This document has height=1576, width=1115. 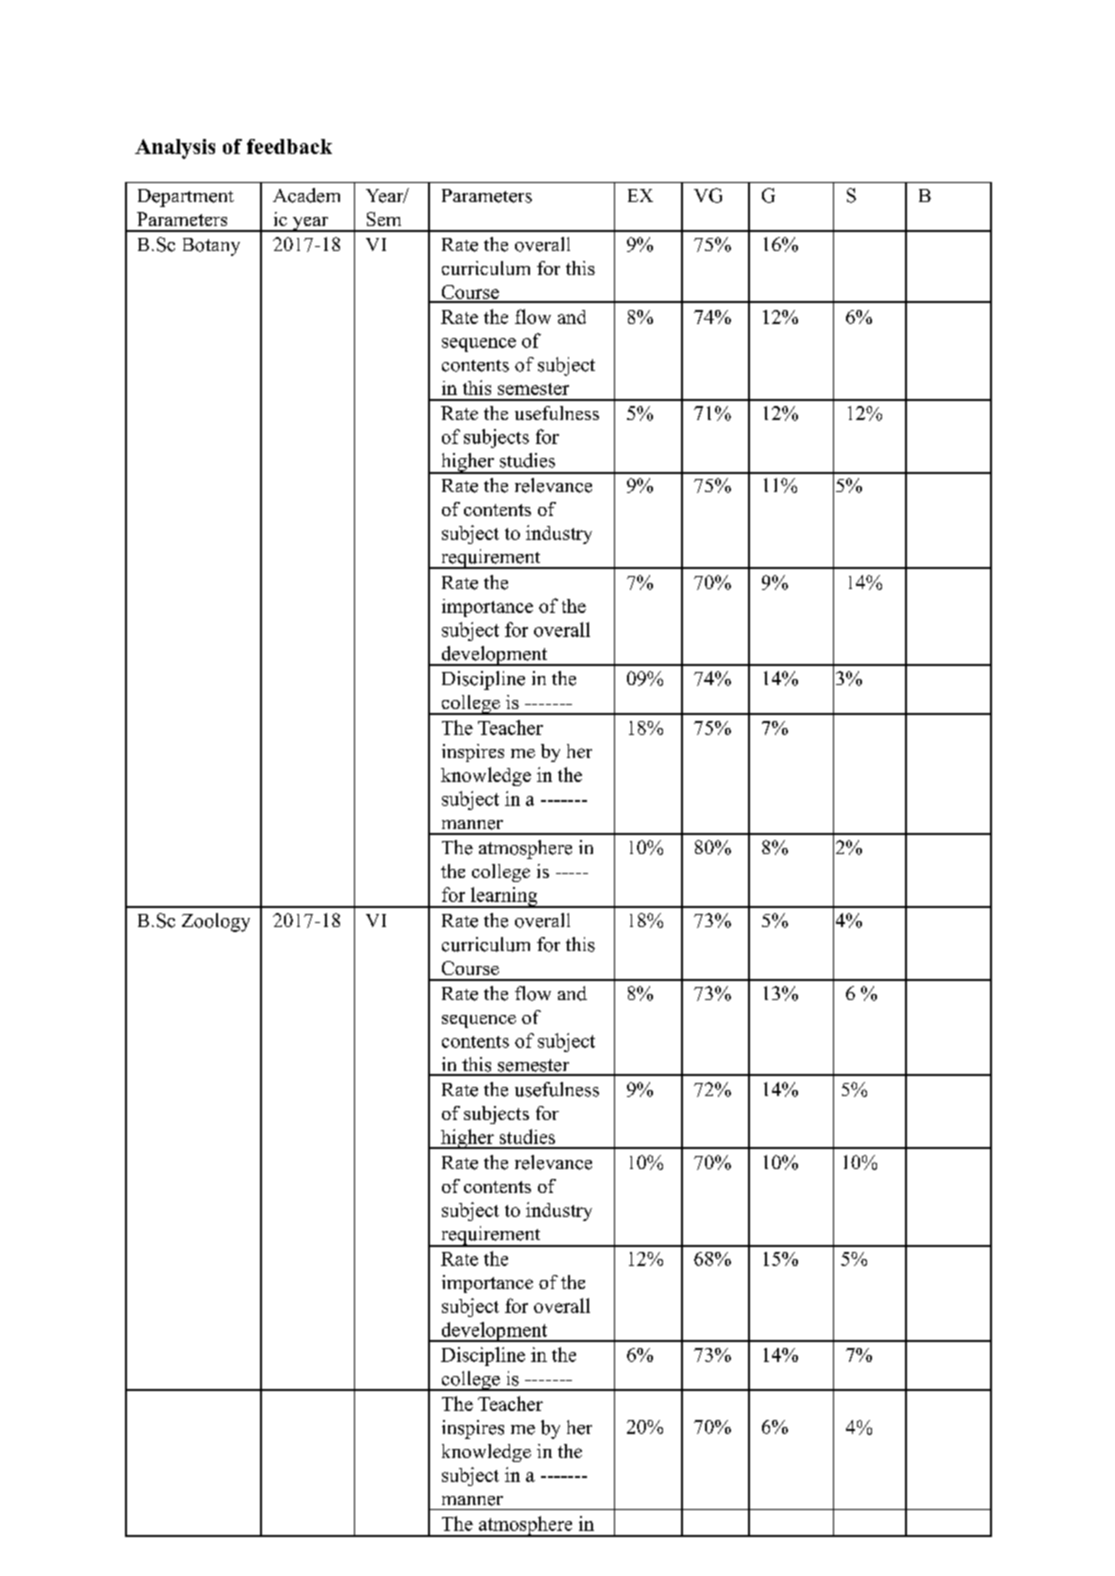 I want to click on Zoology, so click(x=216, y=922).
